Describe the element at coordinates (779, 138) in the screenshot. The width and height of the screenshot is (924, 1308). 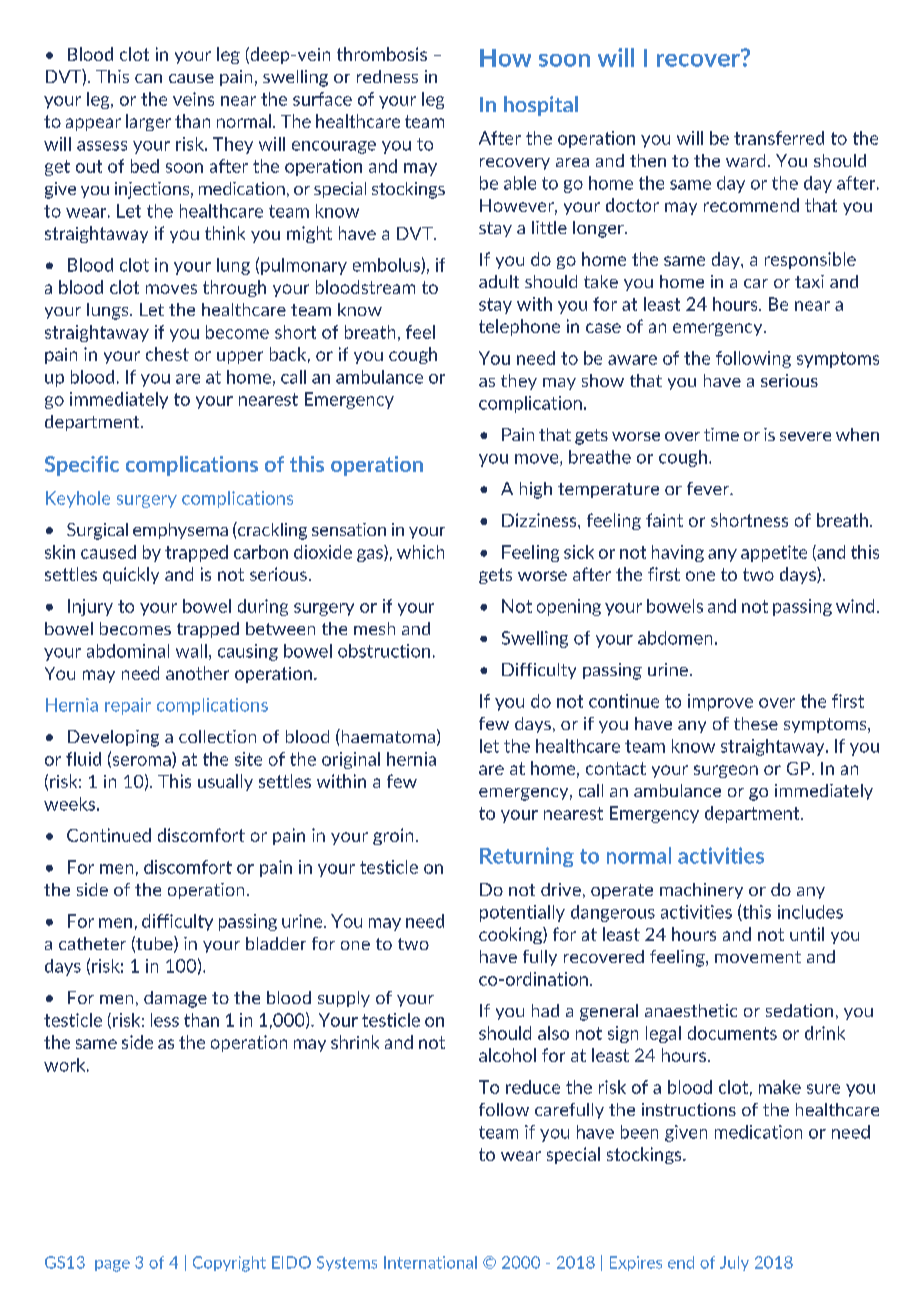
I see `transferred` at that location.
